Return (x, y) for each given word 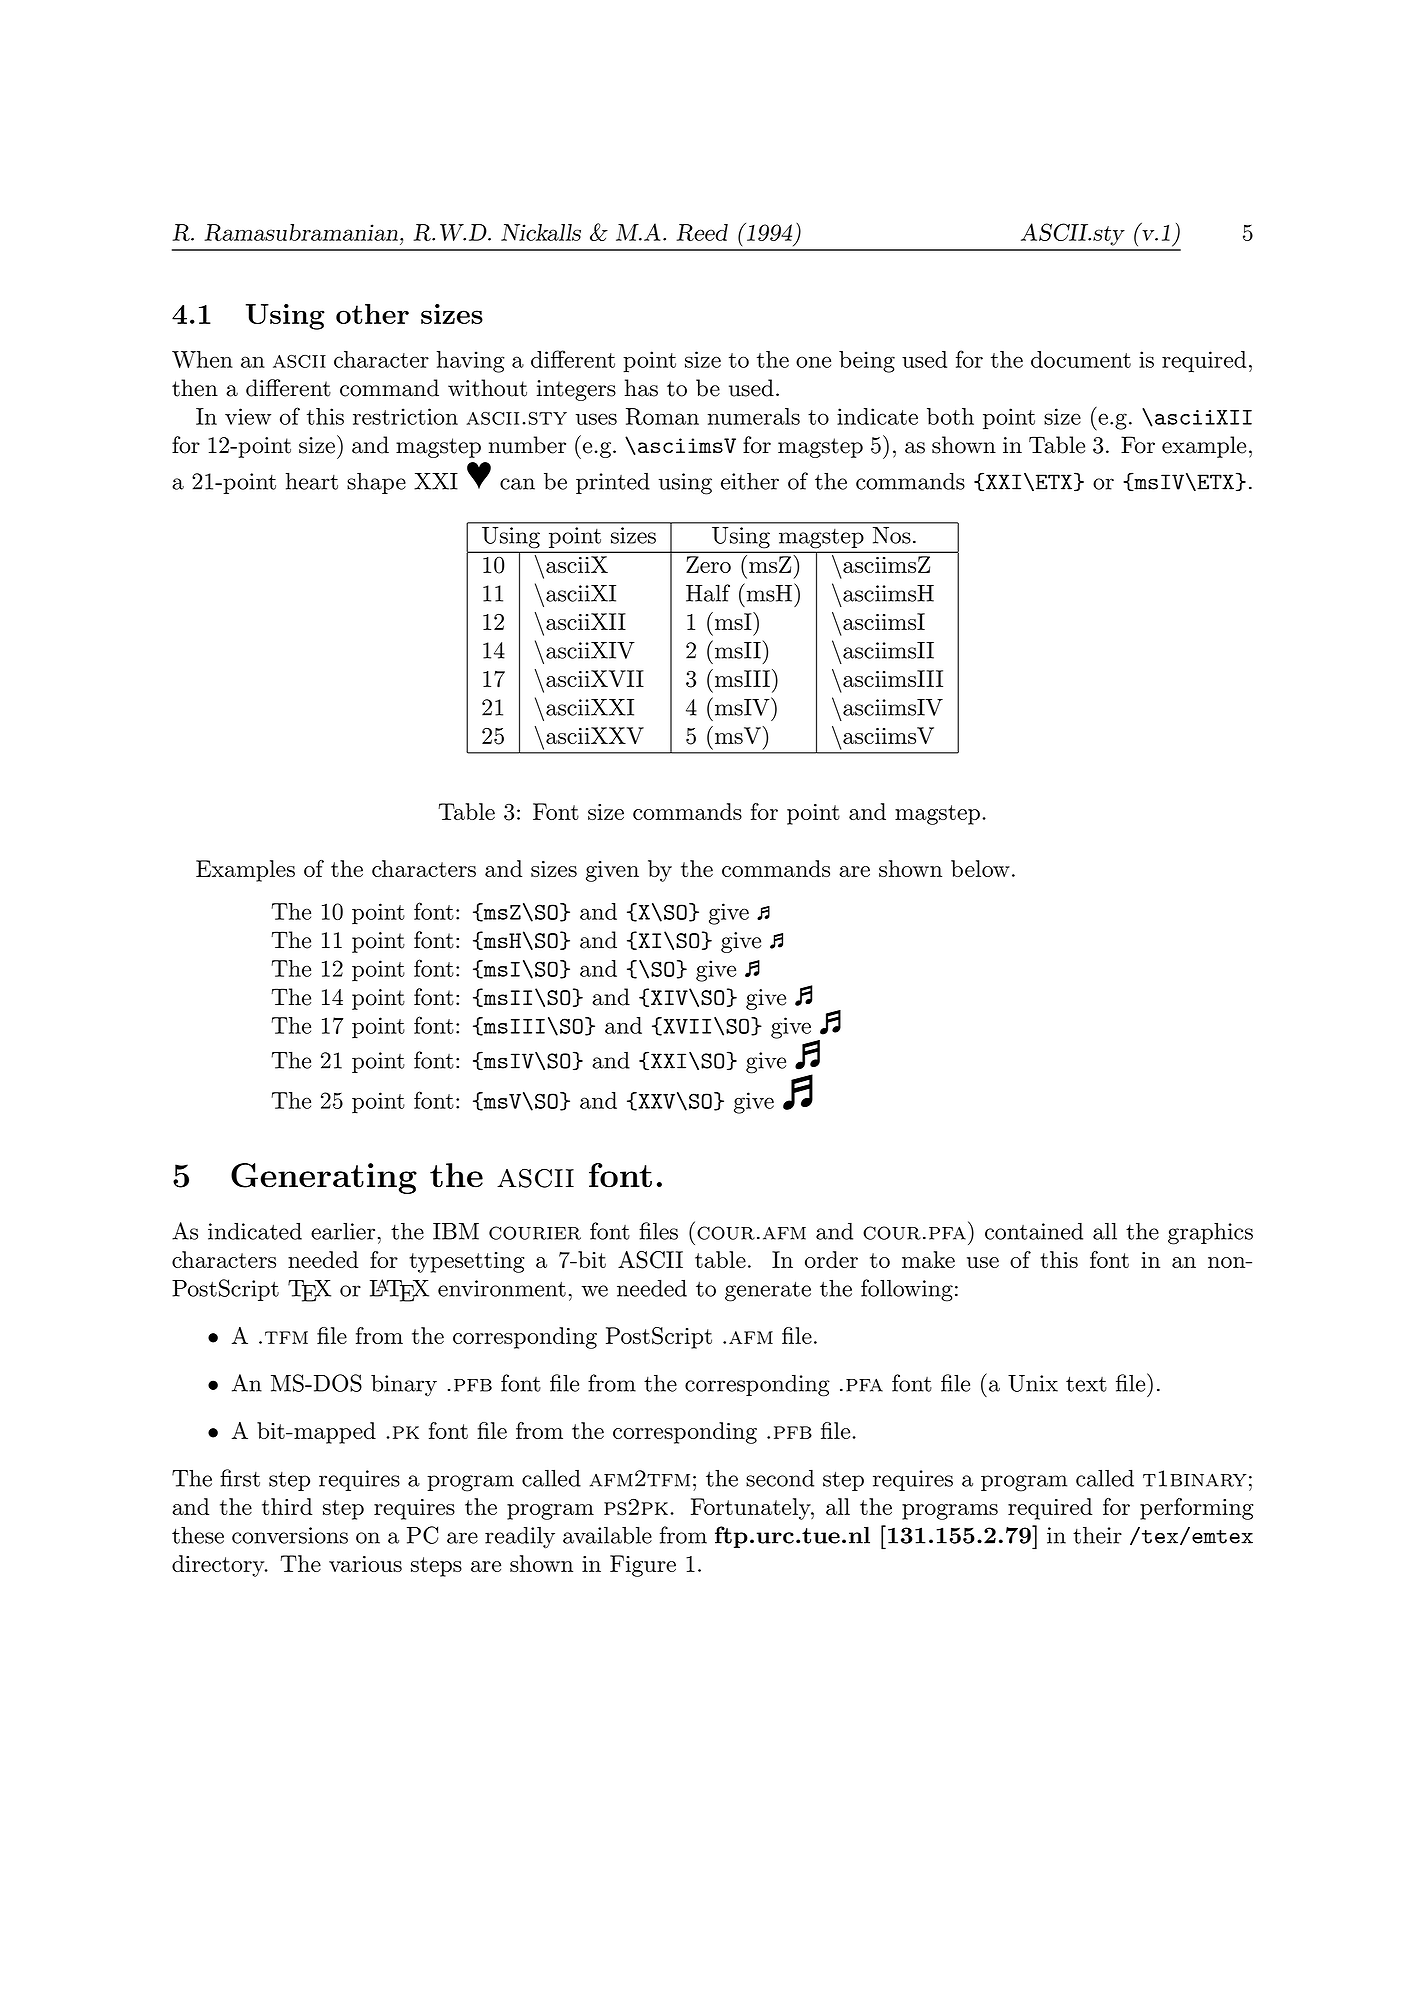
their (1097, 1535)
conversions (290, 1535)
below (980, 868)
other (372, 314)
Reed (702, 232)
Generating (324, 1178)
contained (1034, 1231)
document (1081, 359)
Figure (643, 1566)
